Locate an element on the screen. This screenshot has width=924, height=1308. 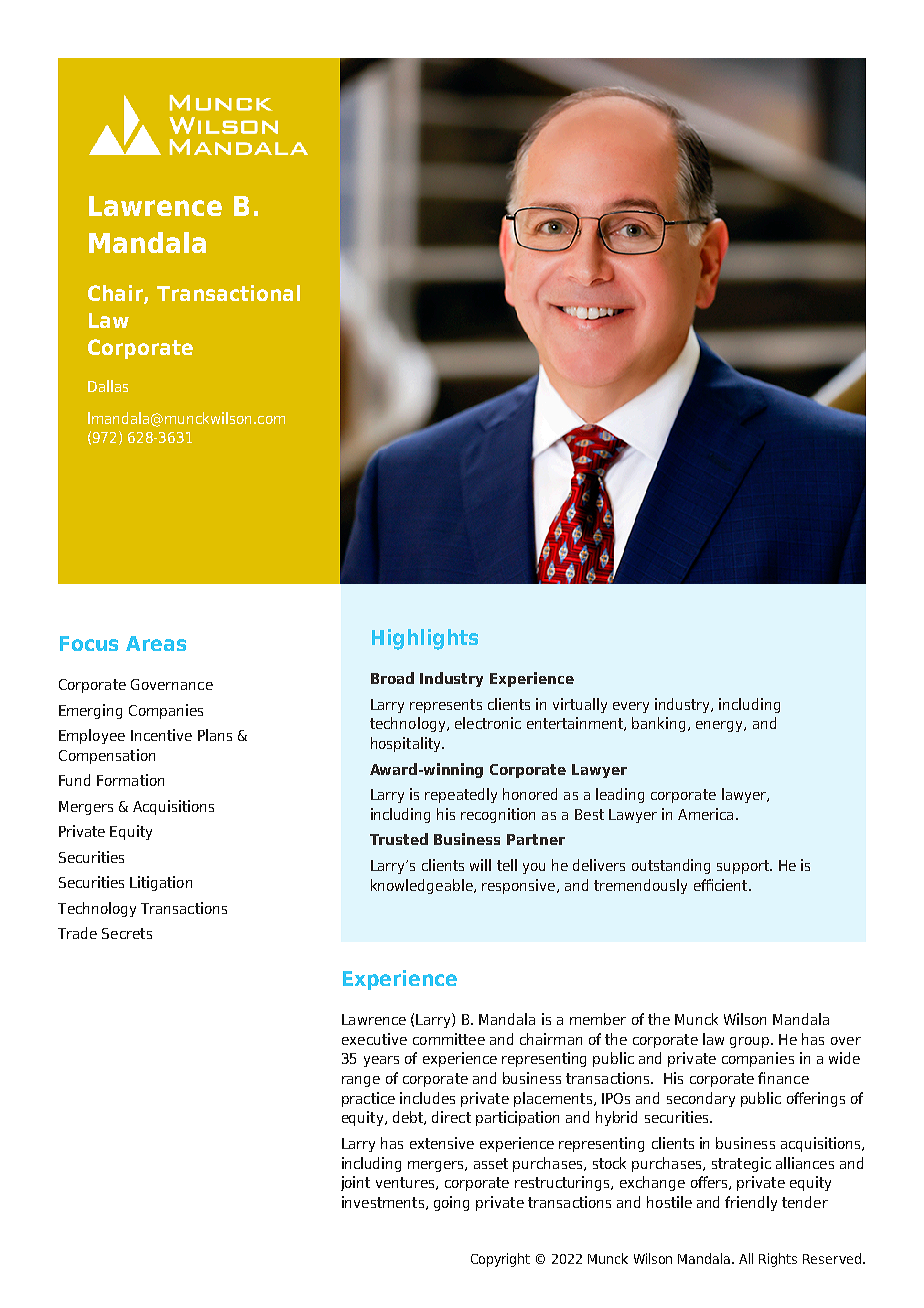
support is located at coordinates (744, 867).
